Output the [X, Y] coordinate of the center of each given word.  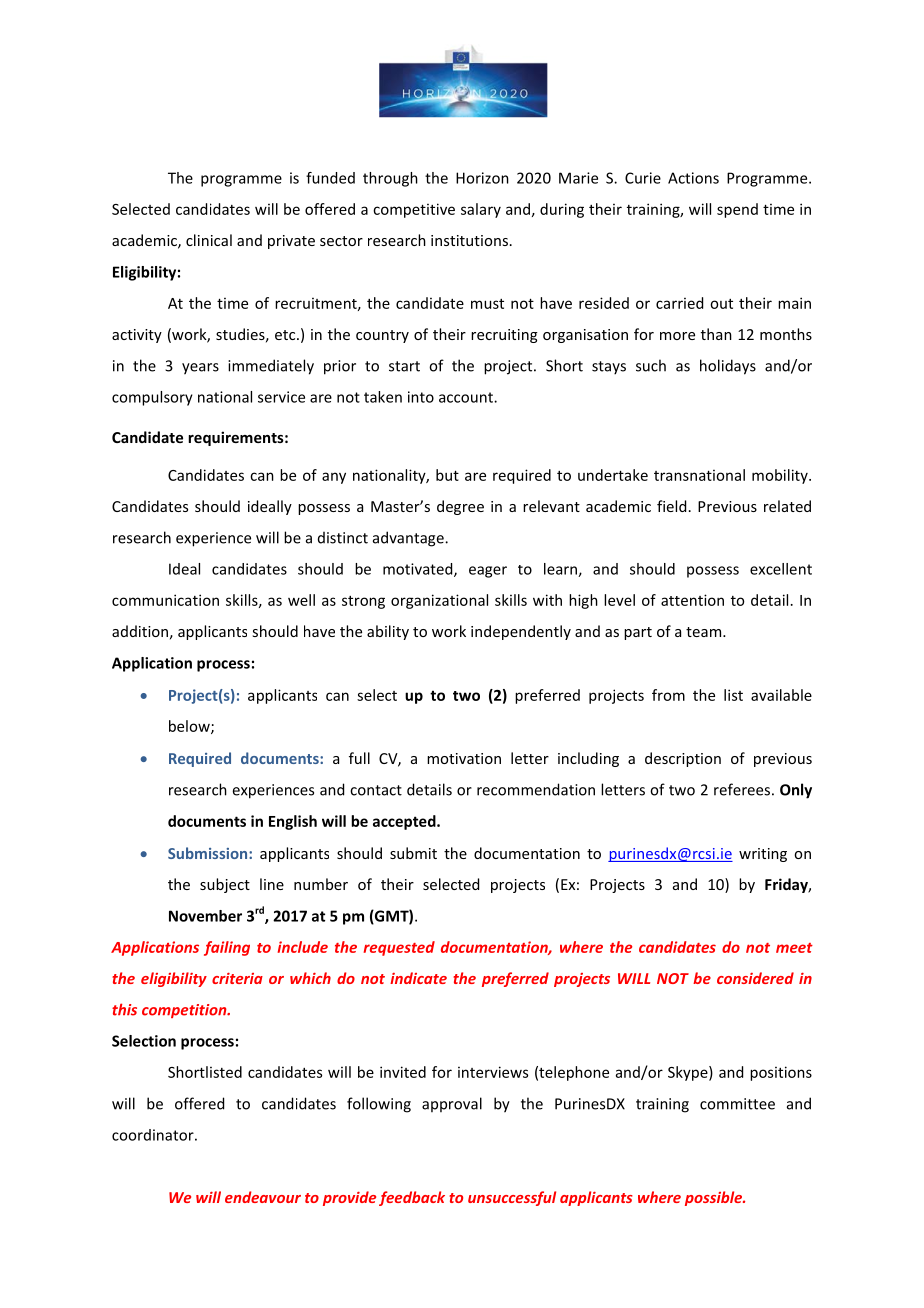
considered [755, 978]
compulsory [152, 398]
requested [399, 948]
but [447, 475]
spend [737, 210]
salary [481, 210]
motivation [464, 758]
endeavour [263, 1197]
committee [737, 1104]
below [190, 727]
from [668, 695]
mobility [781, 476]
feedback [412, 1198]
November [205, 916]
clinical [209, 240]
